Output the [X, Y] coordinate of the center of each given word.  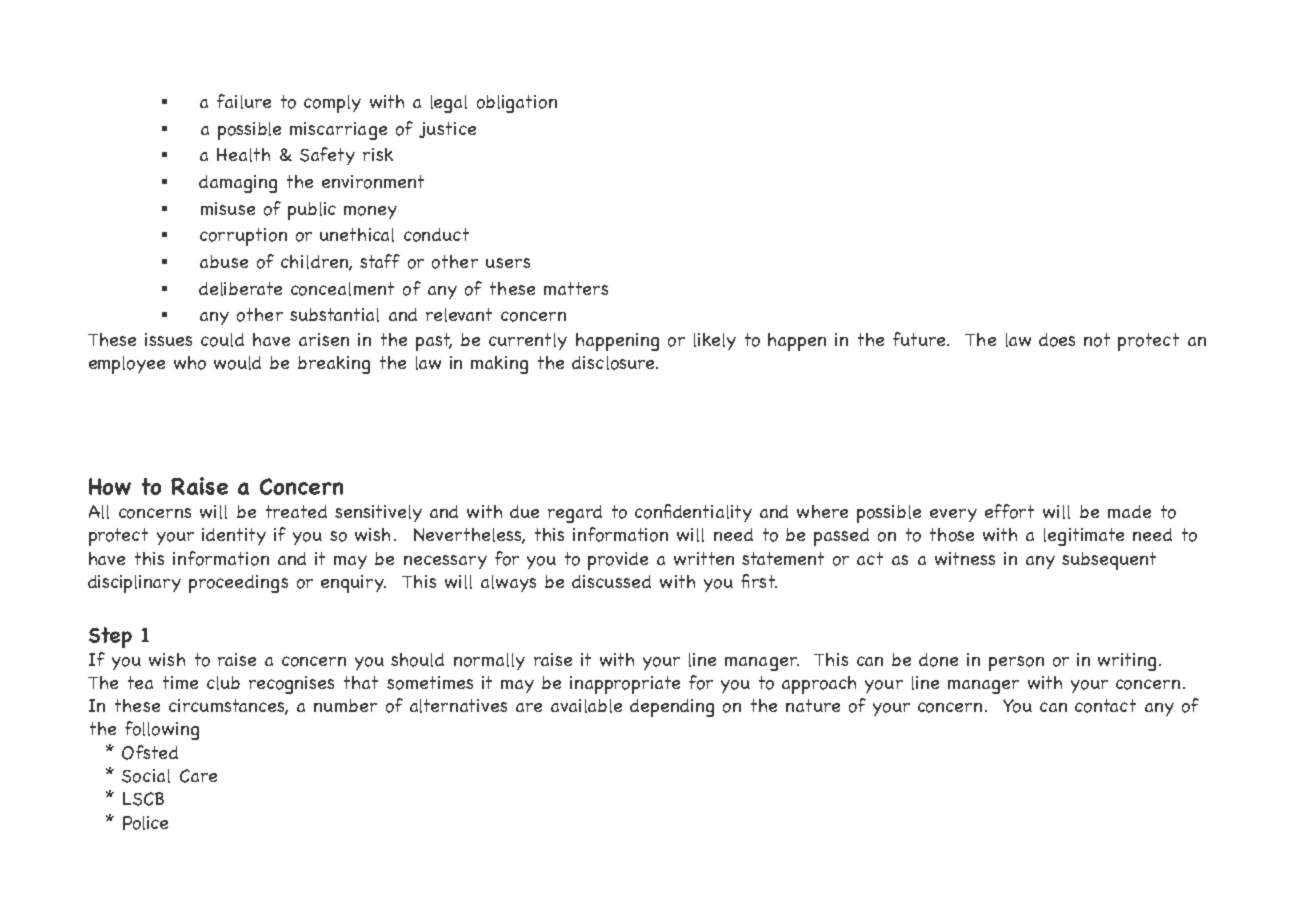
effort [1009, 511]
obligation [517, 104]
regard [575, 514]
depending [672, 708]
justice [447, 130]
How [110, 486]
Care [198, 776]
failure [244, 101]
